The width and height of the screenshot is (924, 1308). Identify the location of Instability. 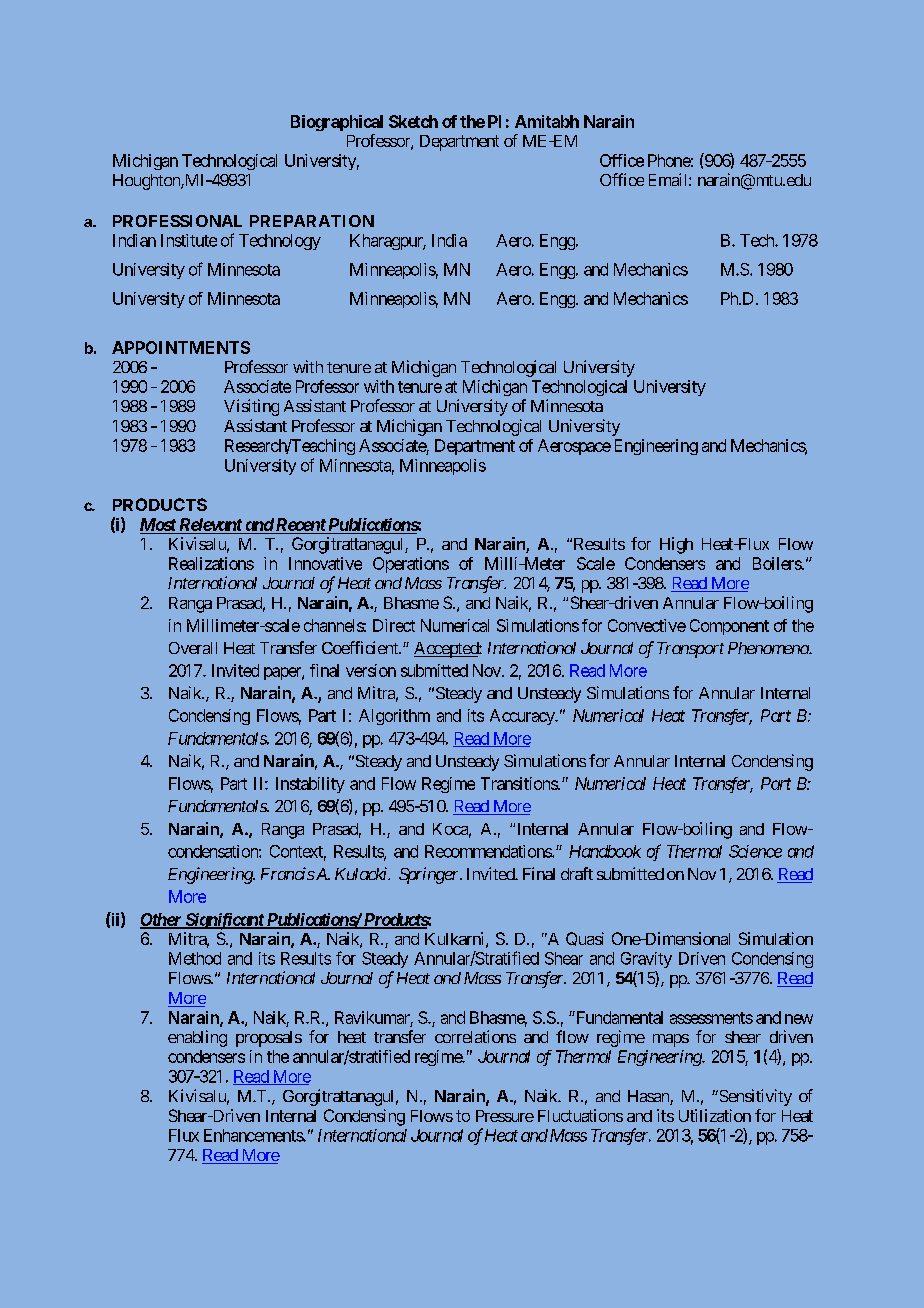
(310, 785).
